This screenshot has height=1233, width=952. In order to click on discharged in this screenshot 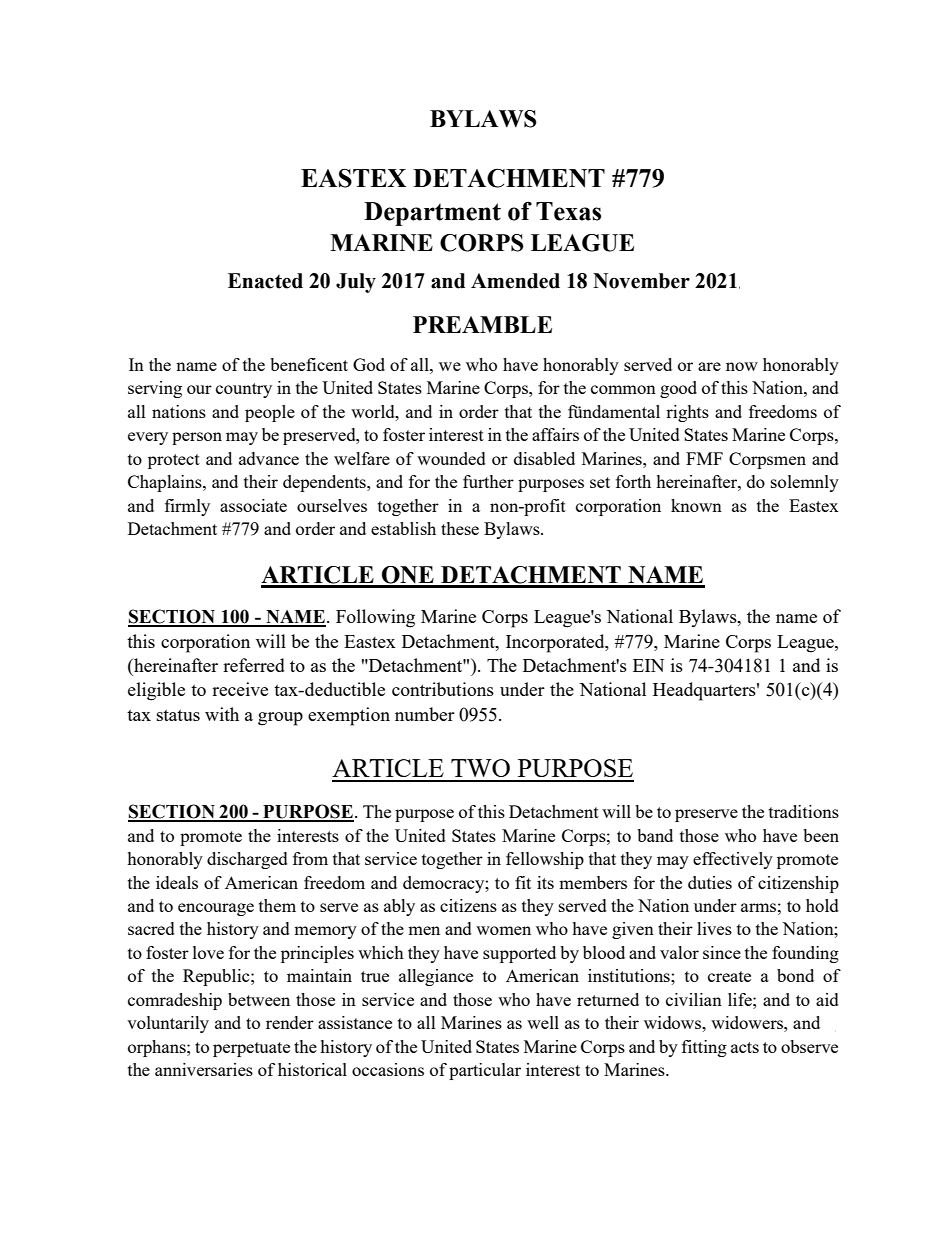, I will do `click(247, 860)`.
